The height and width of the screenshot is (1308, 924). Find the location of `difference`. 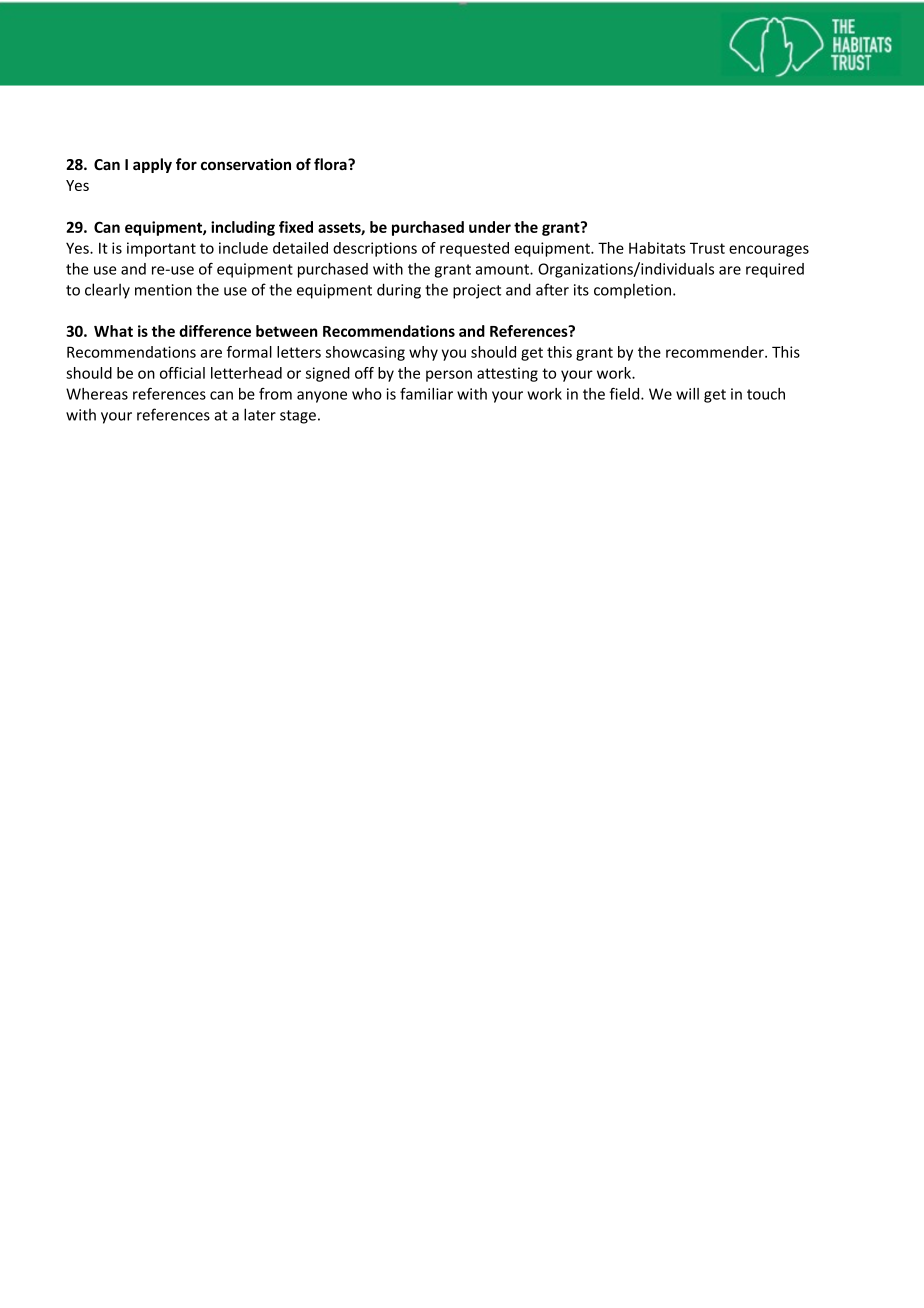

difference is located at coordinates (215, 331).
